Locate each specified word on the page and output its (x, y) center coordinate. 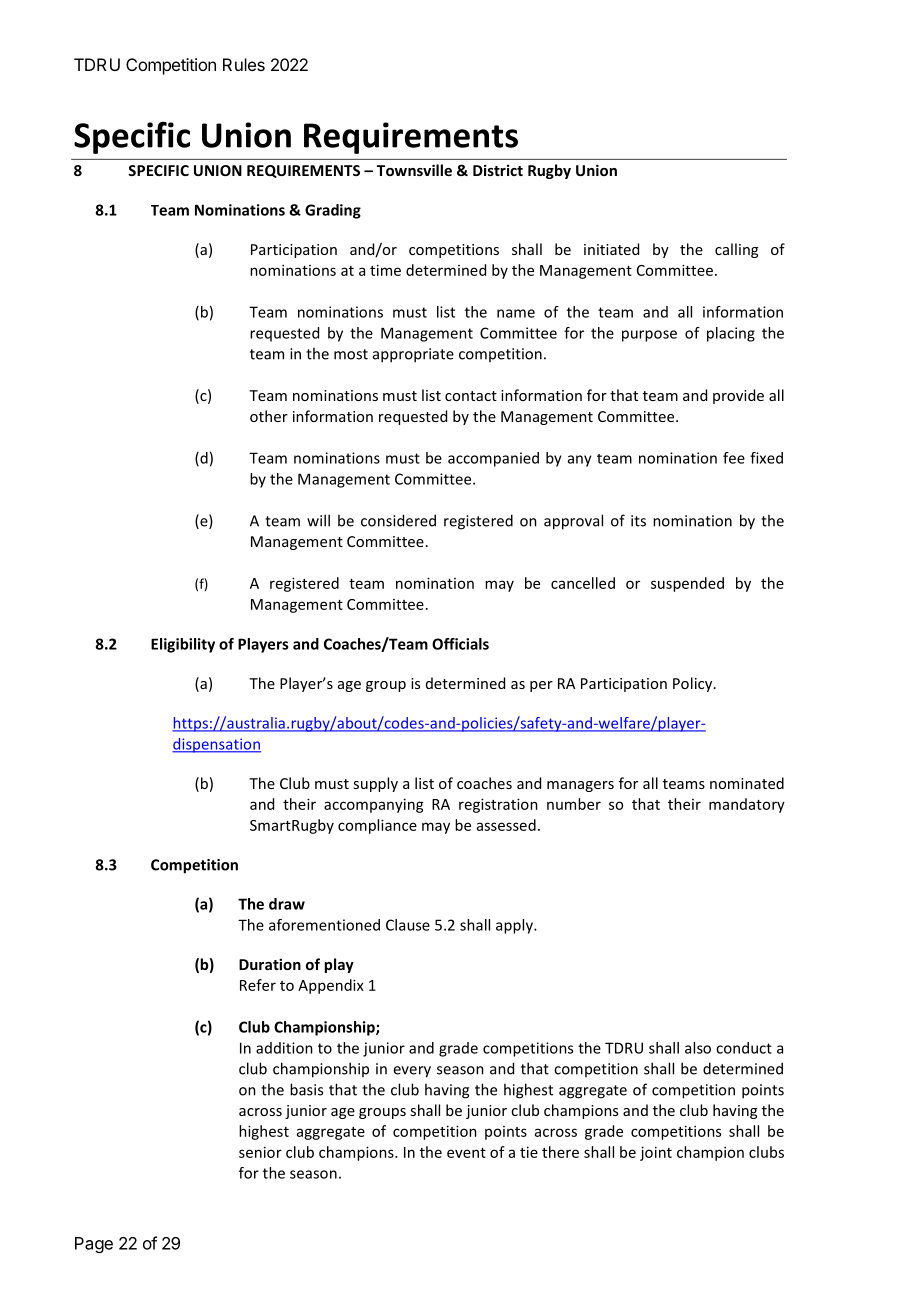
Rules (244, 64)
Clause (408, 925)
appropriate (413, 355)
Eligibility (183, 645)
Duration (270, 964)
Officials (460, 644)
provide (738, 396)
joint (656, 1153)
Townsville (414, 170)
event (466, 1153)
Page (94, 1245)
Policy (694, 684)
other (269, 416)
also (698, 1048)
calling (736, 250)
